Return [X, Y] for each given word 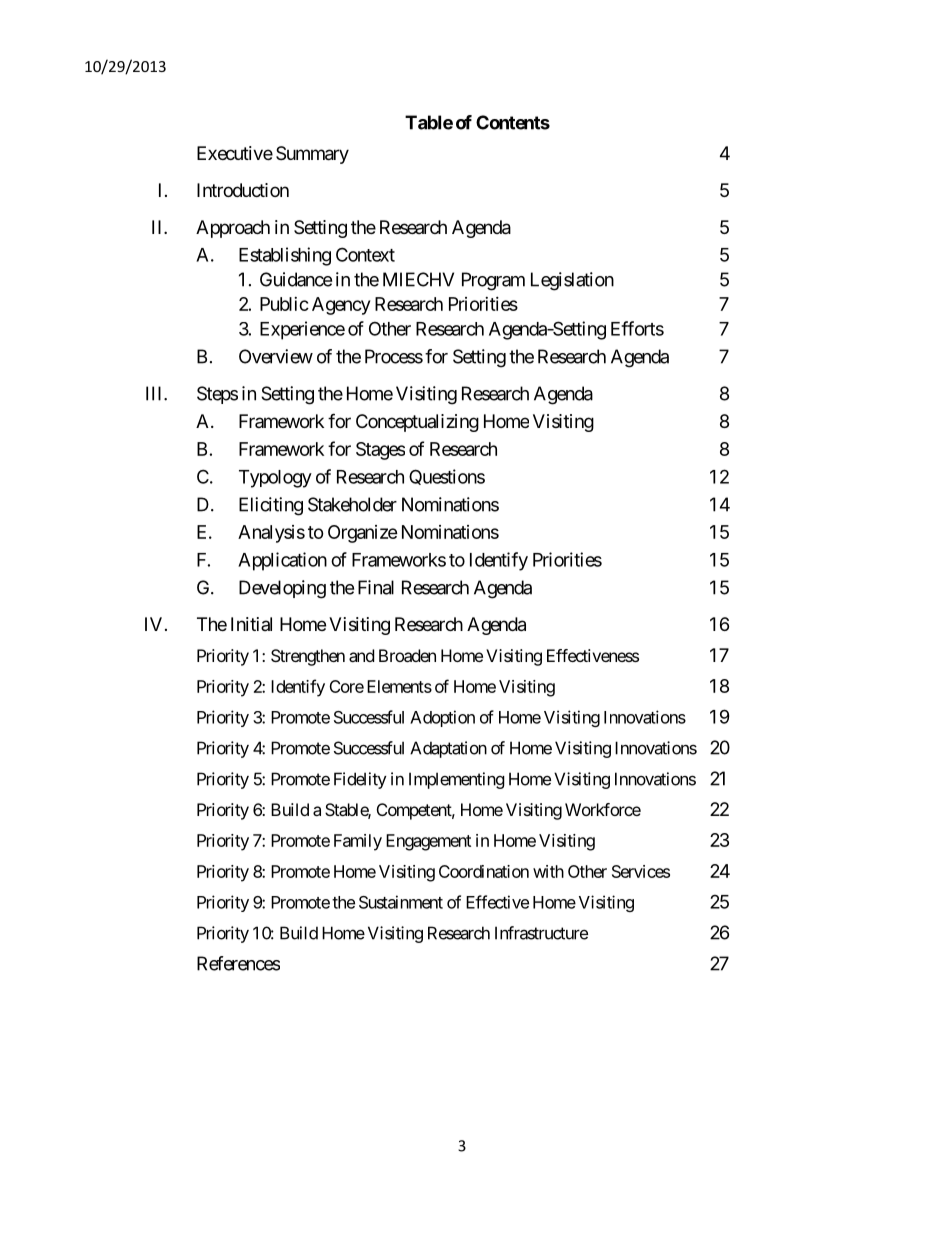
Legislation [572, 281]
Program [493, 281]
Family [358, 842]
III [155, 393]
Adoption [442, 718]
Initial [251, 624]
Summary [312, 155]
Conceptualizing [417, 423]
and [361, 655]
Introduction [243, 190]
